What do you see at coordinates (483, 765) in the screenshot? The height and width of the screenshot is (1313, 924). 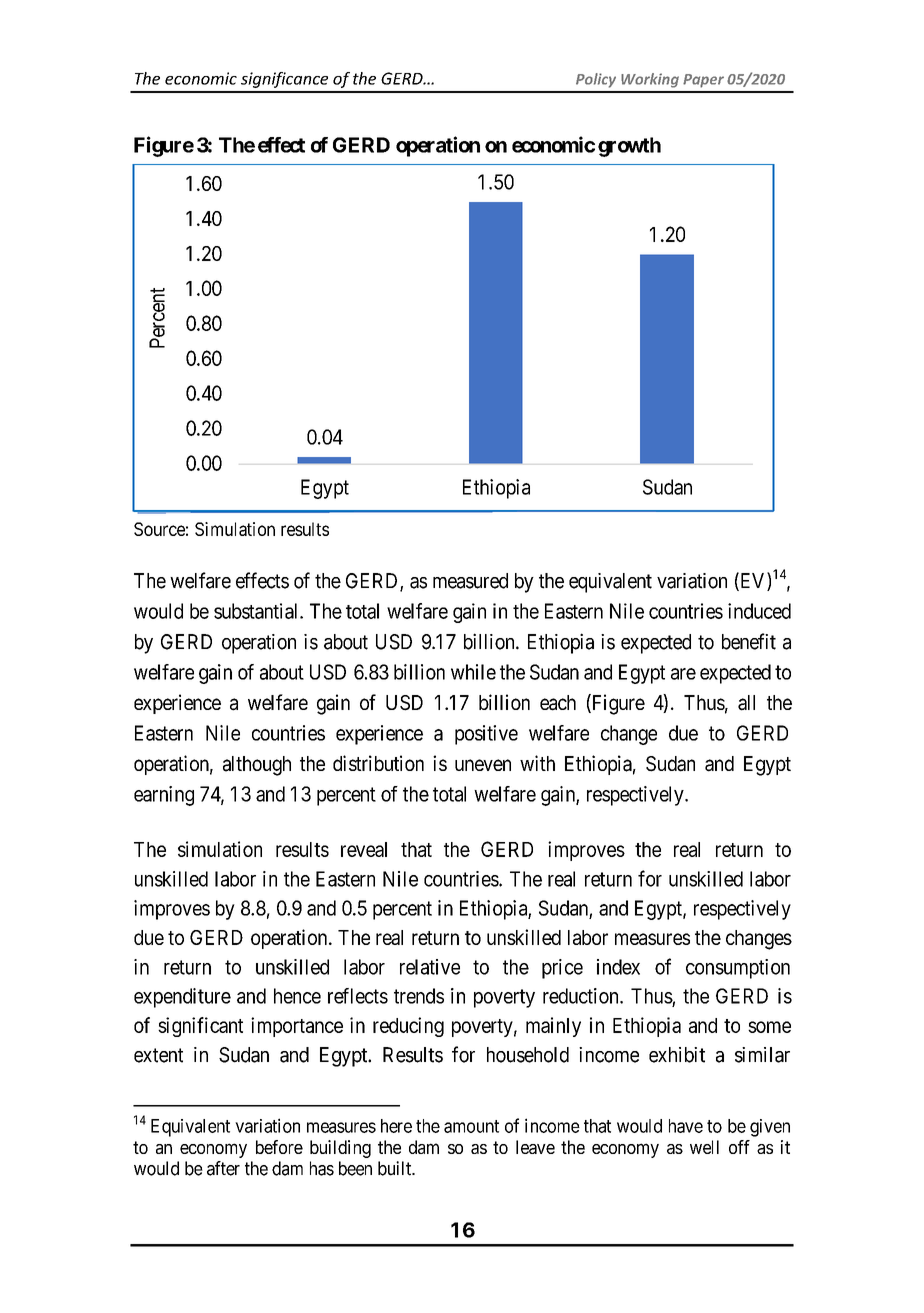 I see `uneven` at bounding box center [483, 765].
